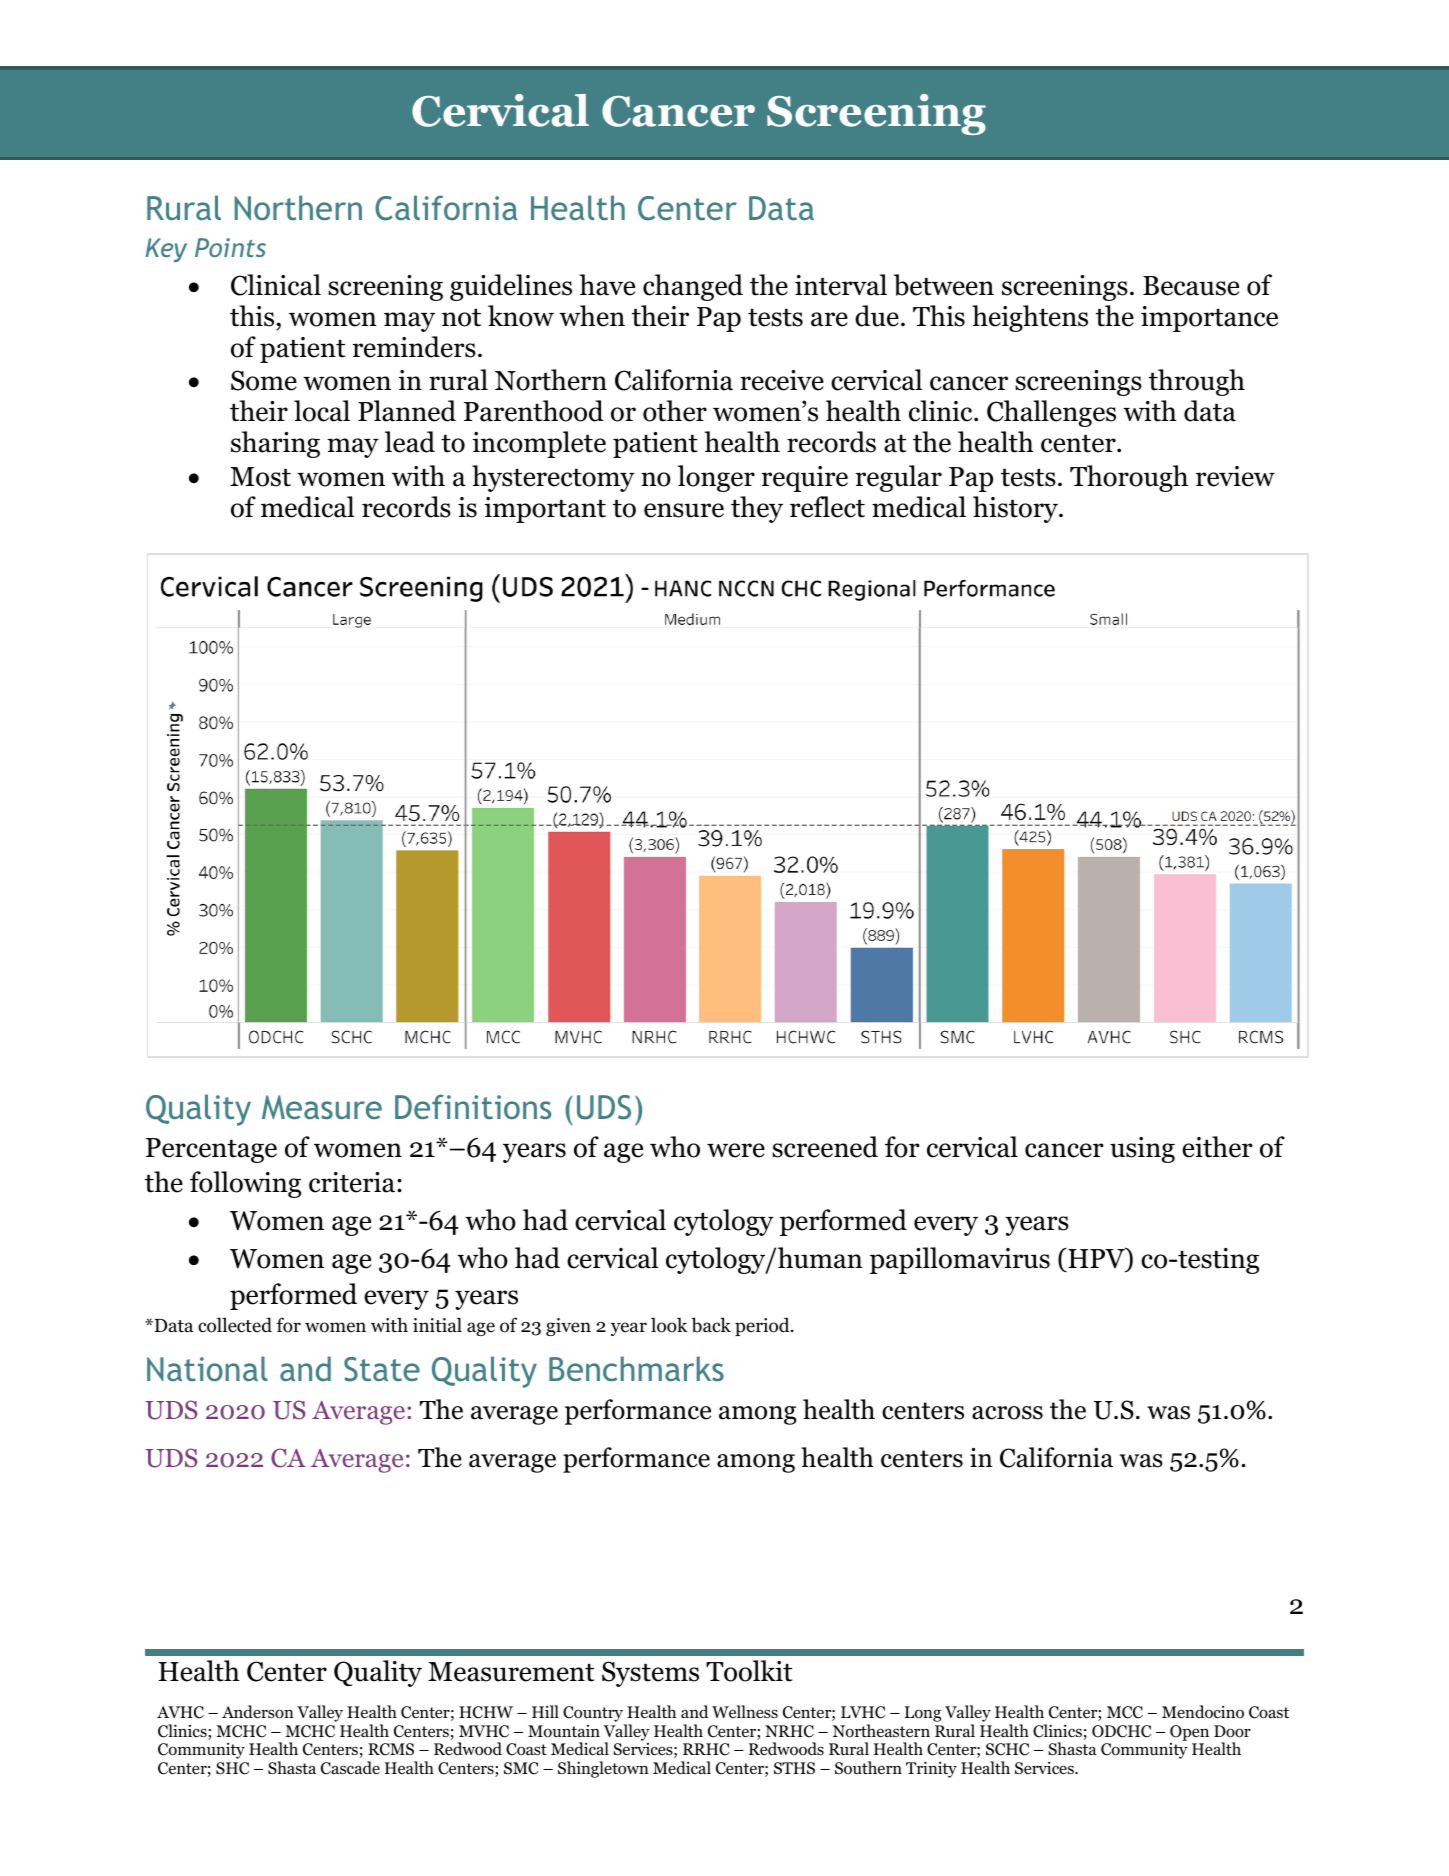  Describe the element at coordinates (258, 1712) in the image. I see `Anderson` at that location.
